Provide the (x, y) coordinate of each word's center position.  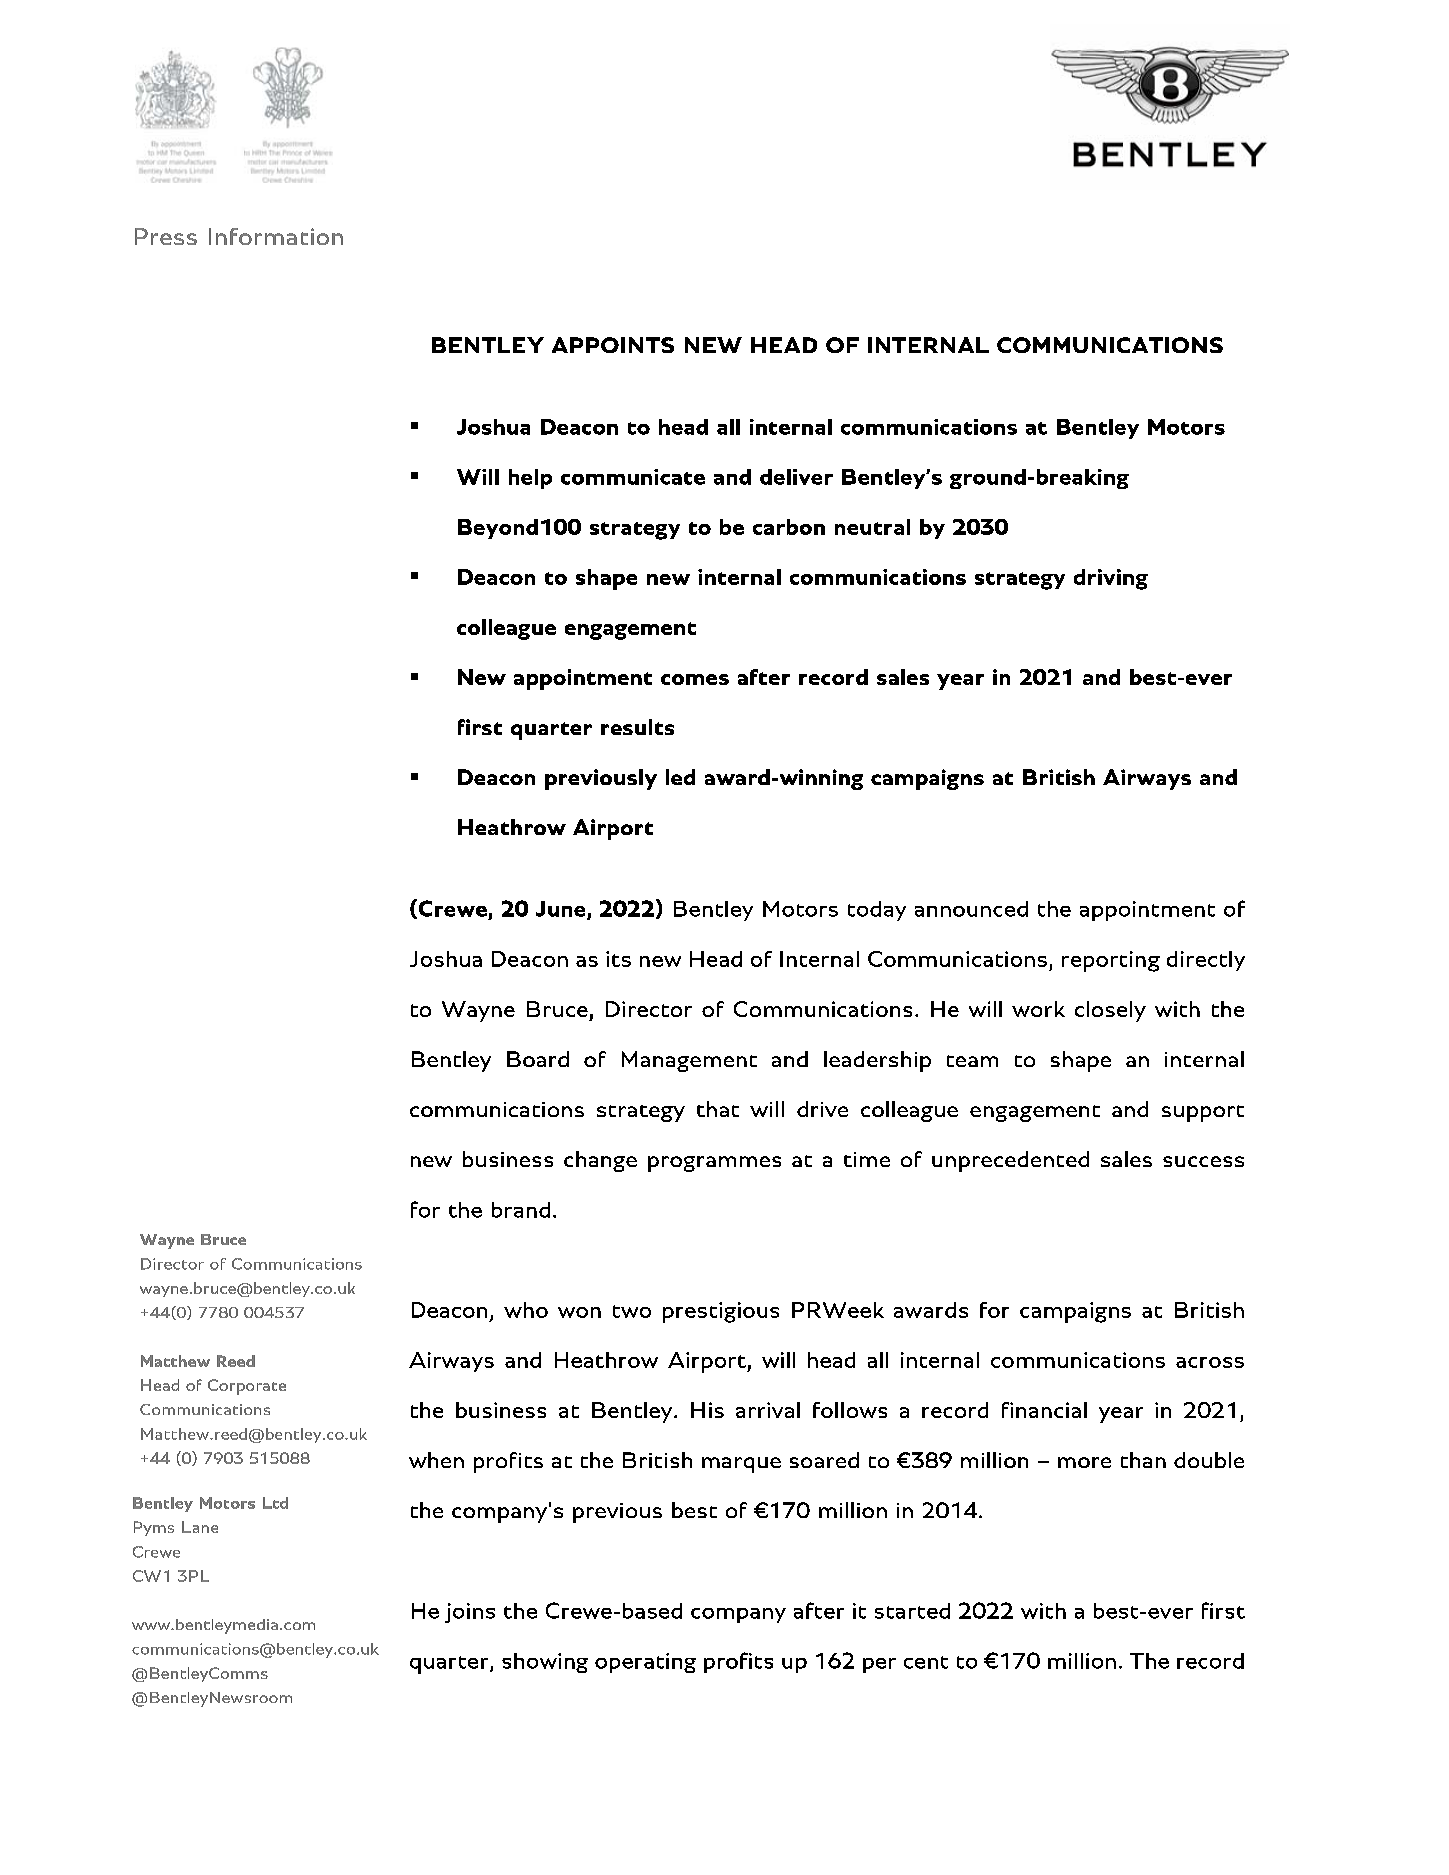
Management (689, 1061)
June (562, 910)
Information (276, 236)
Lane (200, 1527)
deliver (796, 477)
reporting (1111, 961)
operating (645, 1663)
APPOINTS (613, 345)
